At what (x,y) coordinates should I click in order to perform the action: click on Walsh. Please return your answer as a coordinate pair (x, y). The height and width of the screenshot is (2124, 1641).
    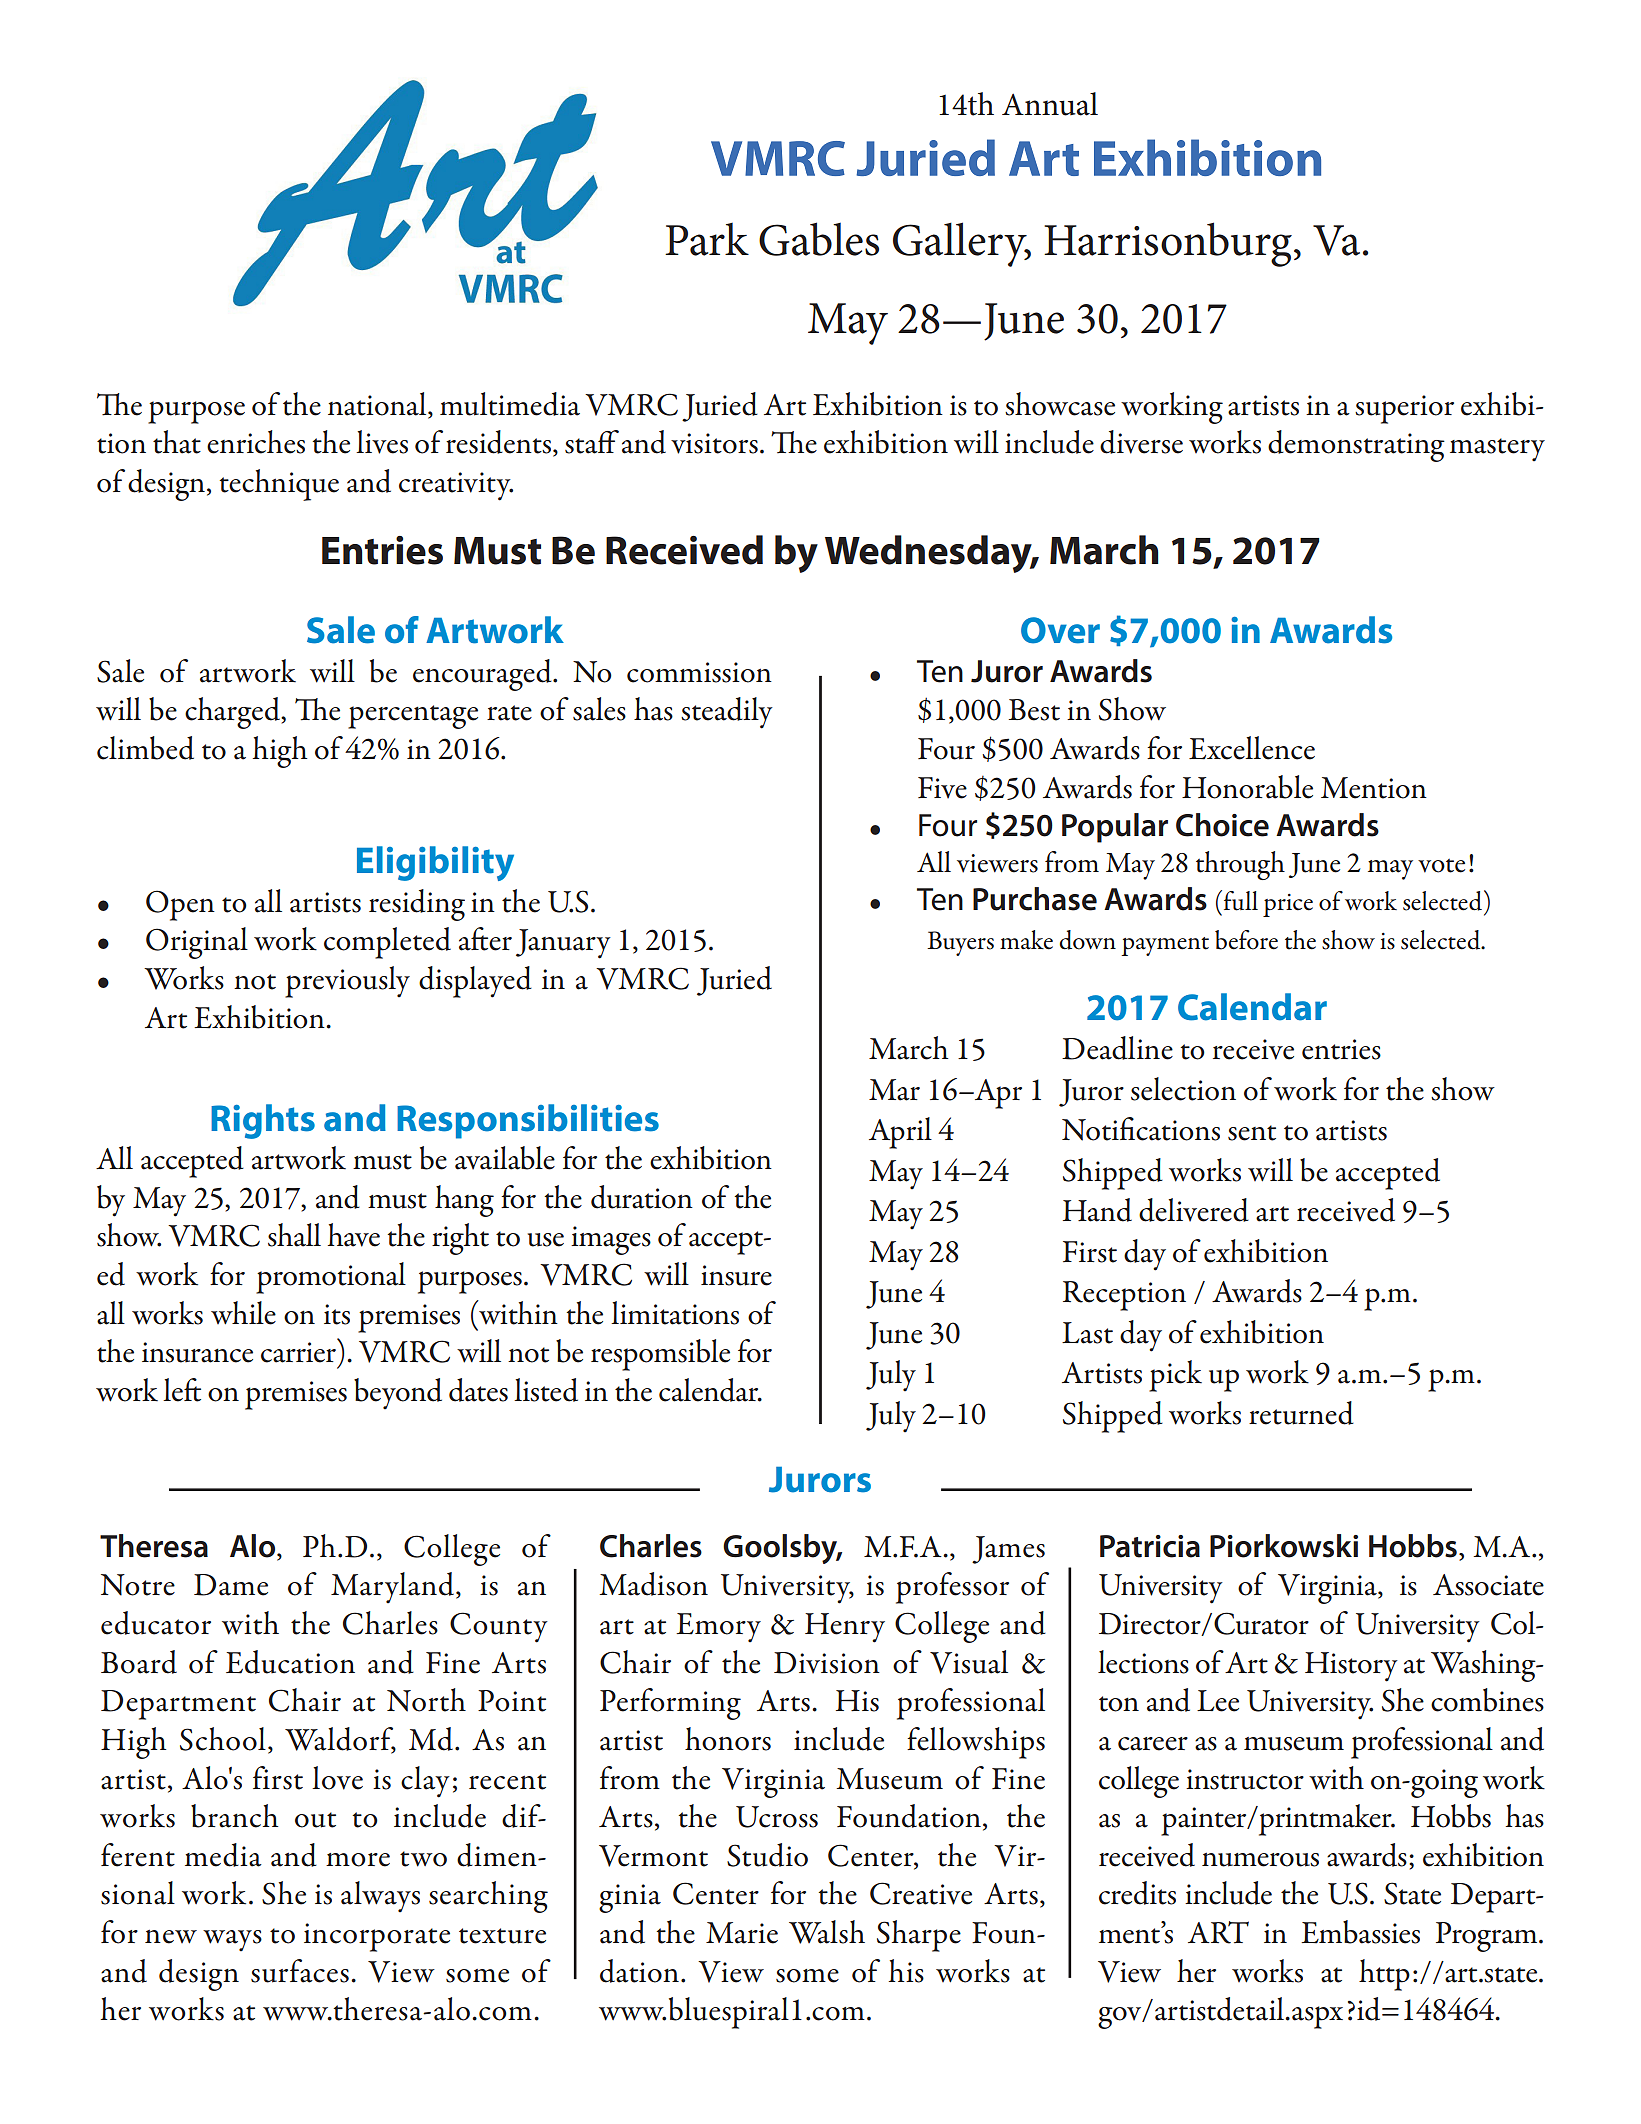
    Looking at the image, I should click on (827, 1932).
